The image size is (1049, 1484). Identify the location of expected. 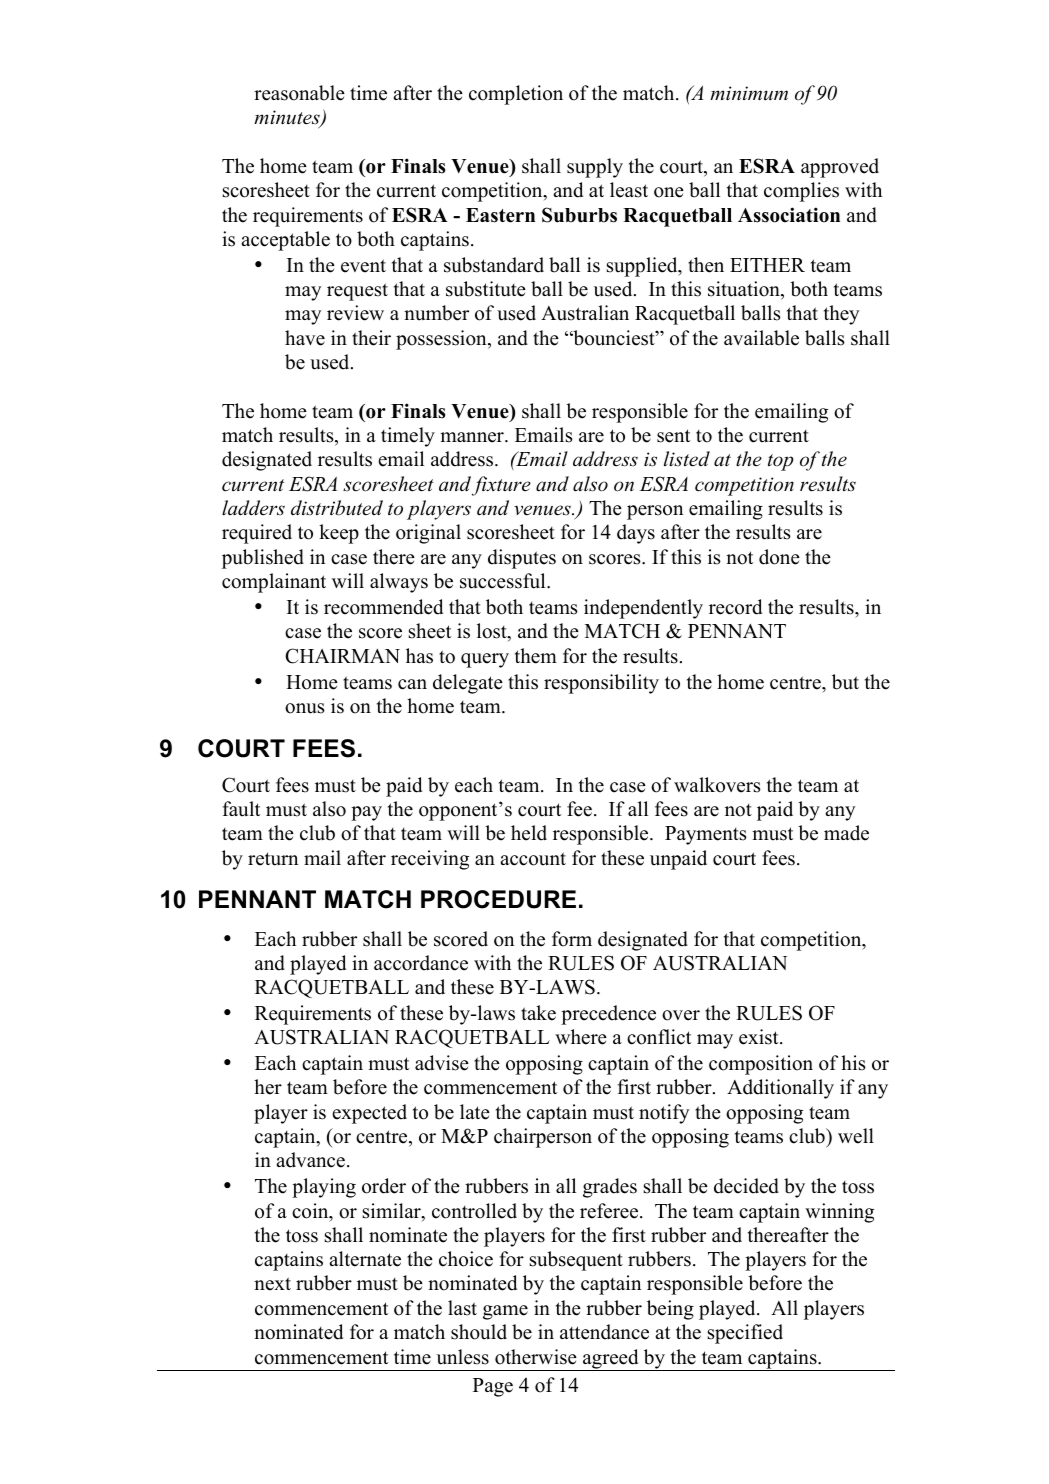
(369, 1114).
